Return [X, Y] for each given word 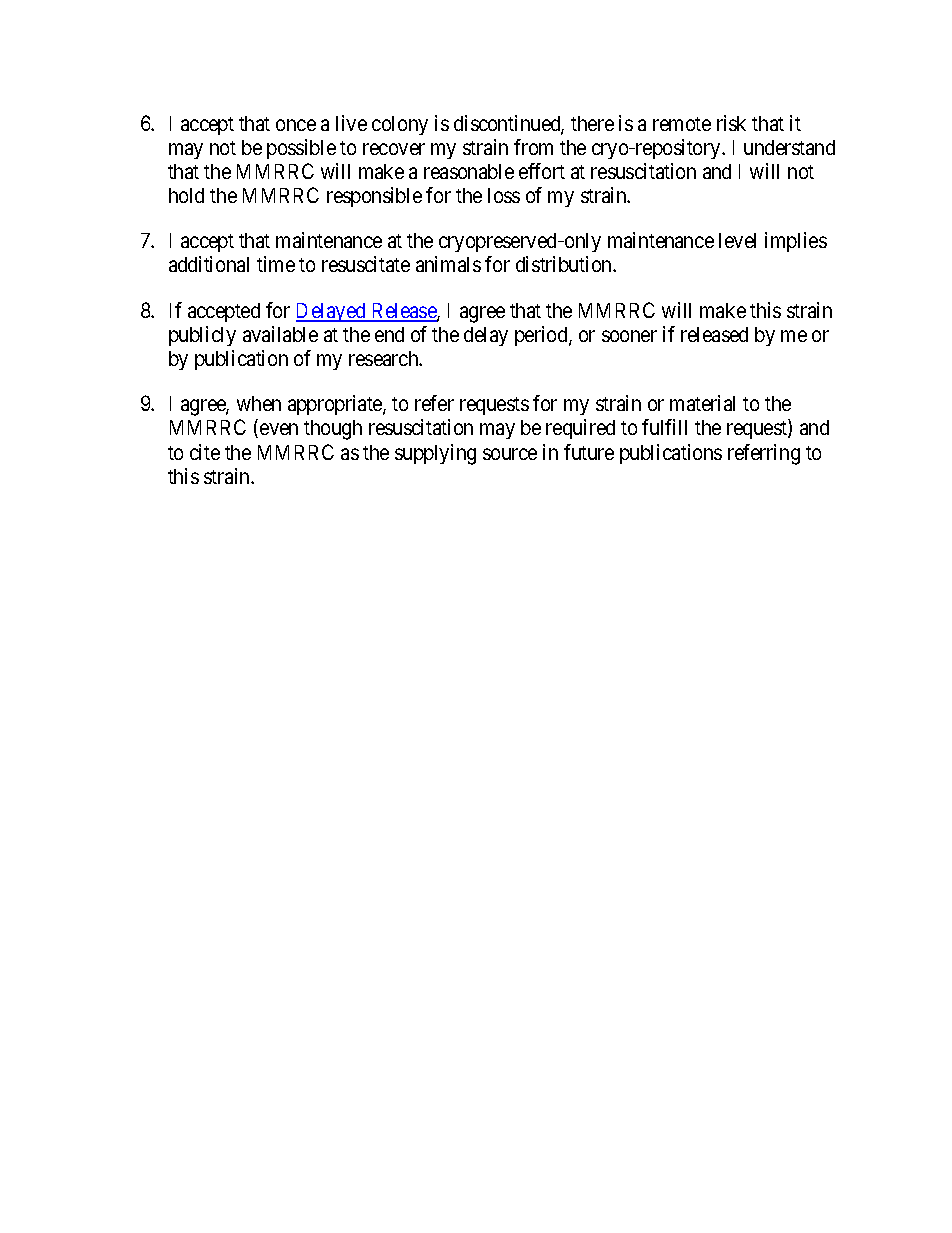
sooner [629, 336]
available [280, 334]
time [276, 264]
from [533, 147]
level [737, 240]
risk [731, 123]
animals [448, 264]
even [279, 429]
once [296, 125]
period [542, 336]
